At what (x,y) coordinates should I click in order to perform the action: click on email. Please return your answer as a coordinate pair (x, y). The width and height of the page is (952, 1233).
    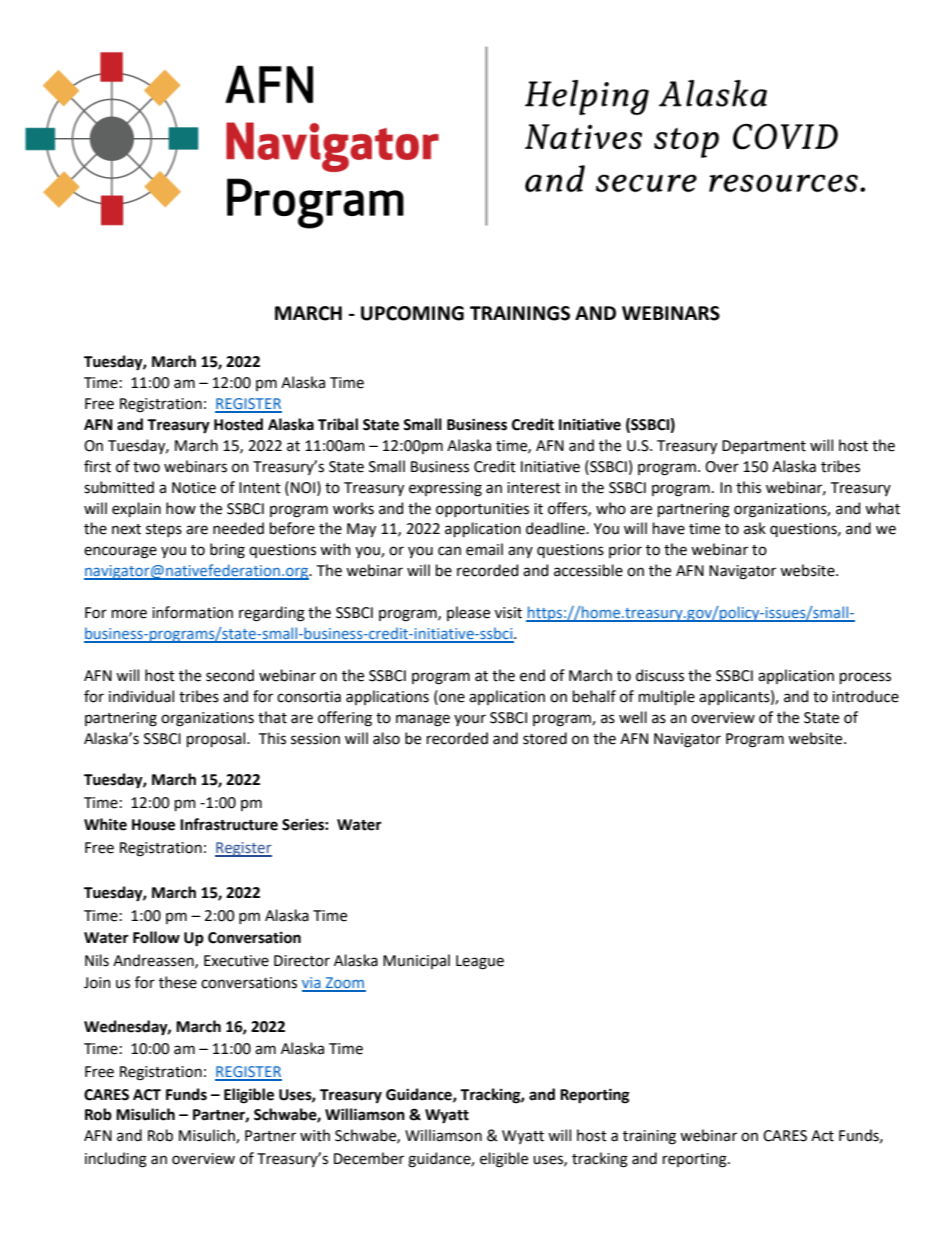
    Looking at the image, I should click on (484, 549).
